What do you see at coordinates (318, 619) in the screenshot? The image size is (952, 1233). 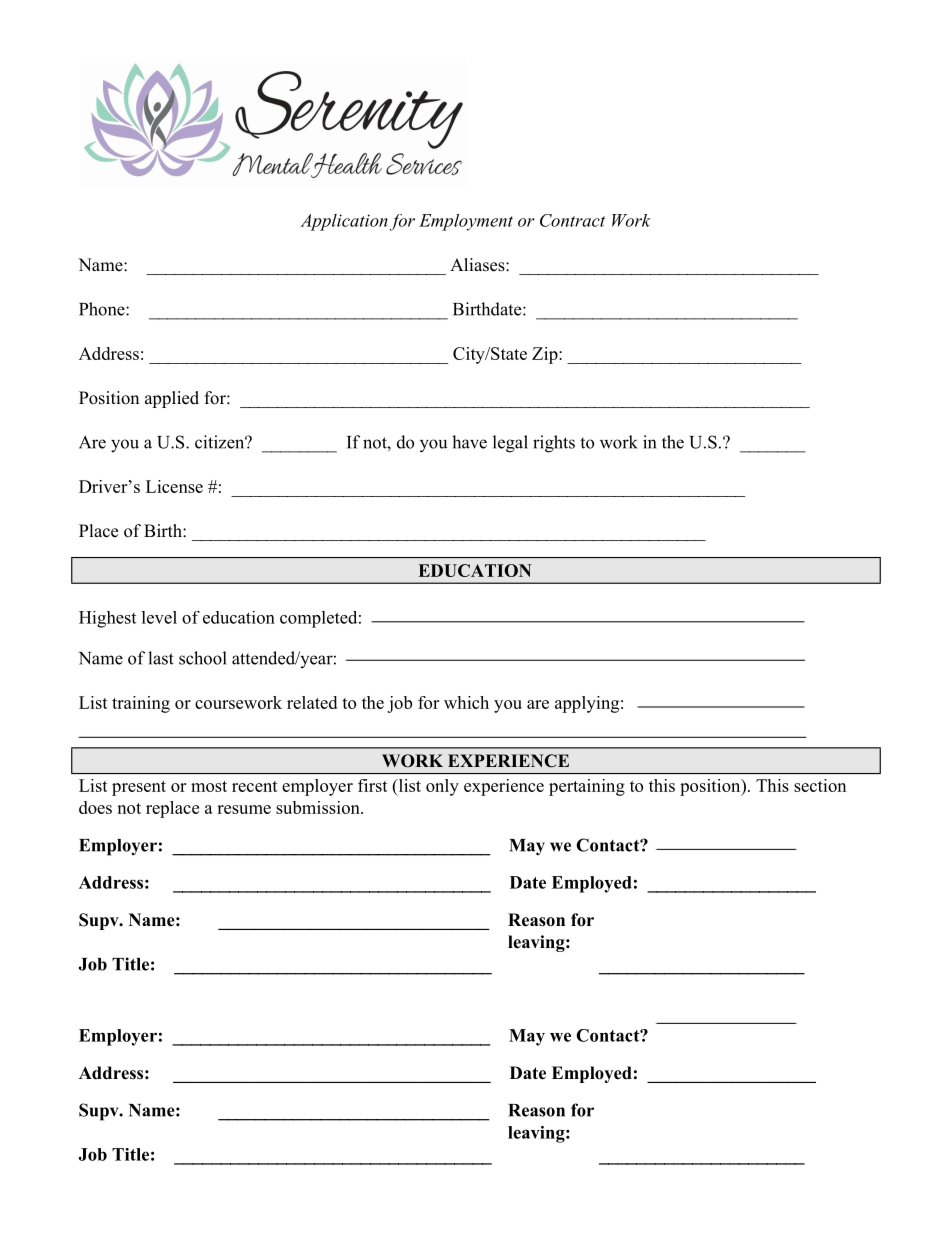 I see `completed` at bounding box center [318, 619].
